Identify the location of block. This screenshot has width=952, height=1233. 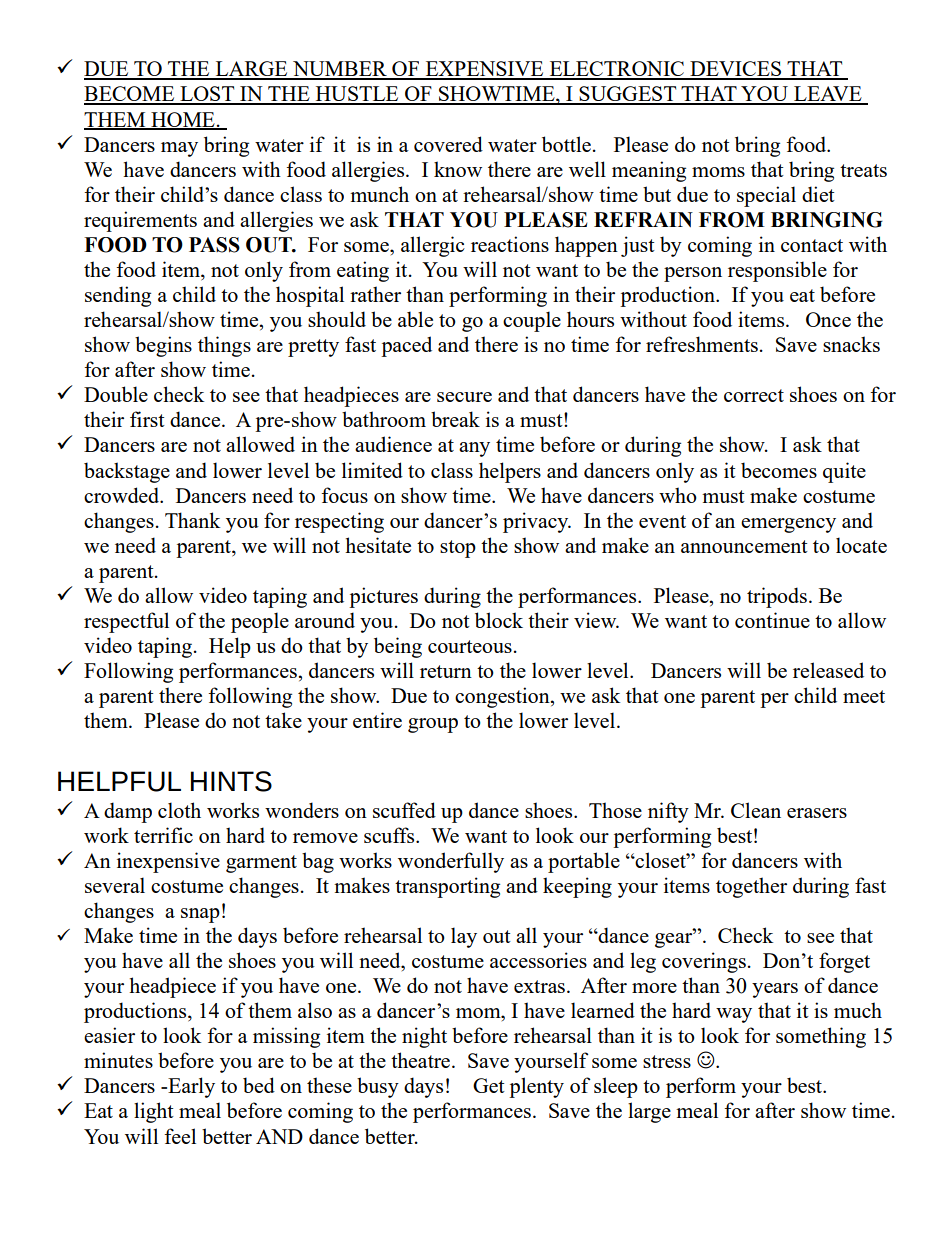
(499, 620).
